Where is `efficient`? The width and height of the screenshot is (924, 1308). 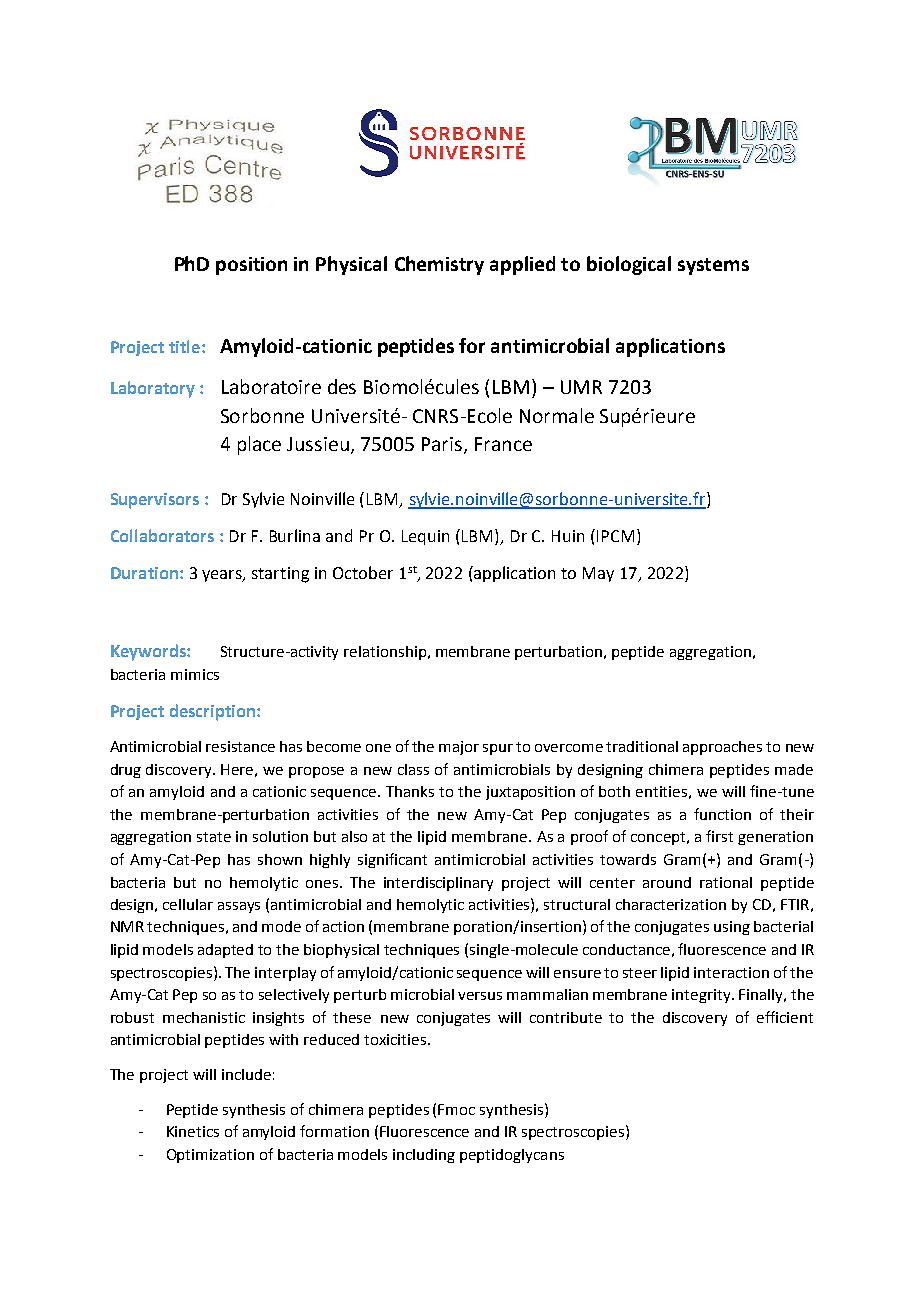 efficient is located at coordinates (785, 1017).
